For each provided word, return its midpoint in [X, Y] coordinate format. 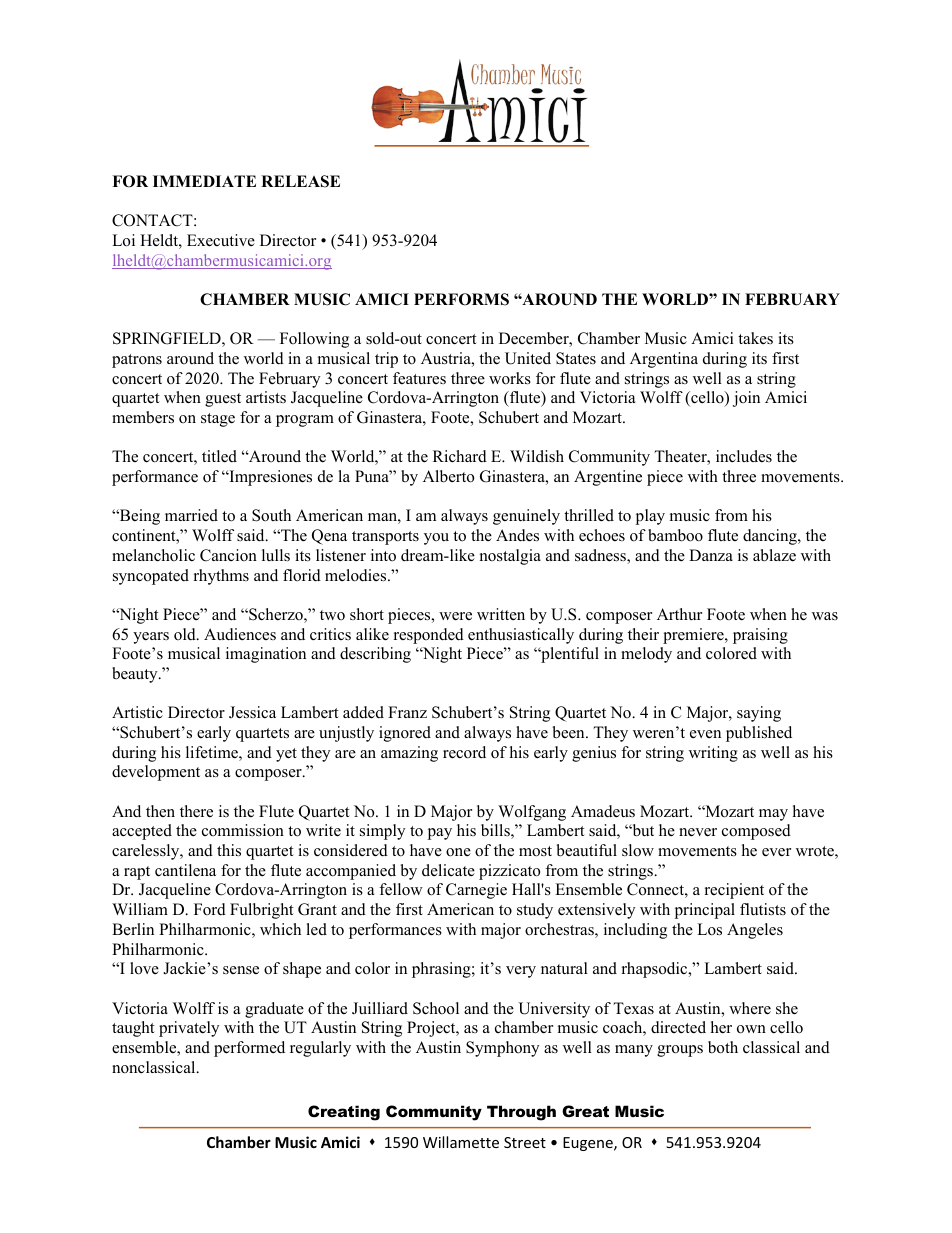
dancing [771, 537]
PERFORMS [461, 299]
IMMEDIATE [204, 181]
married [191, 515]
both [723, 1047]
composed [756, 832]
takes [755, 338]
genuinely [526, 517]
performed [249, 1049]
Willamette [461, 1142]
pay [439, 834]
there [196, 811]
